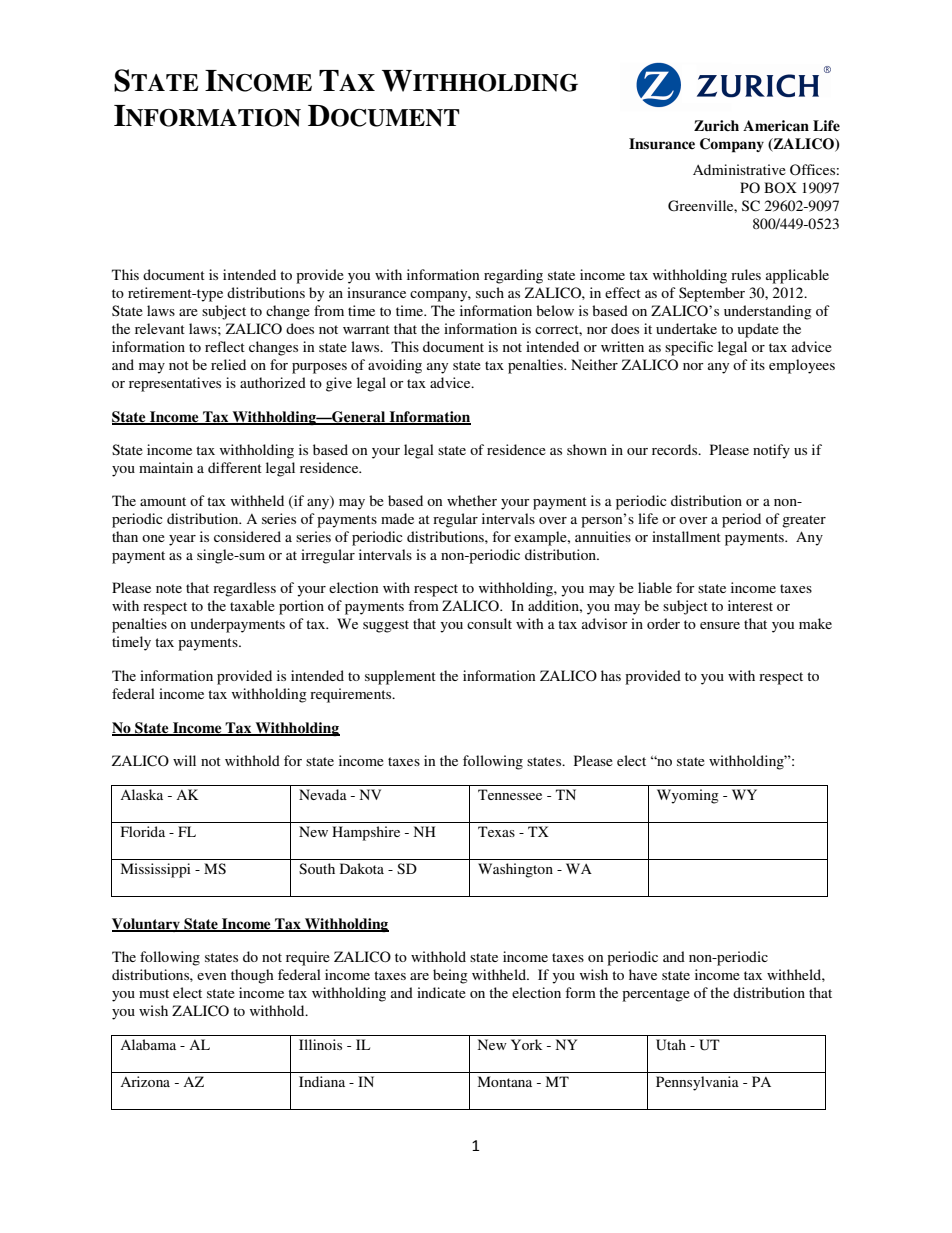 Image resolution: width=952 pixels, height=1233 pixels. I want to click on ensure, so click(720, 625).
